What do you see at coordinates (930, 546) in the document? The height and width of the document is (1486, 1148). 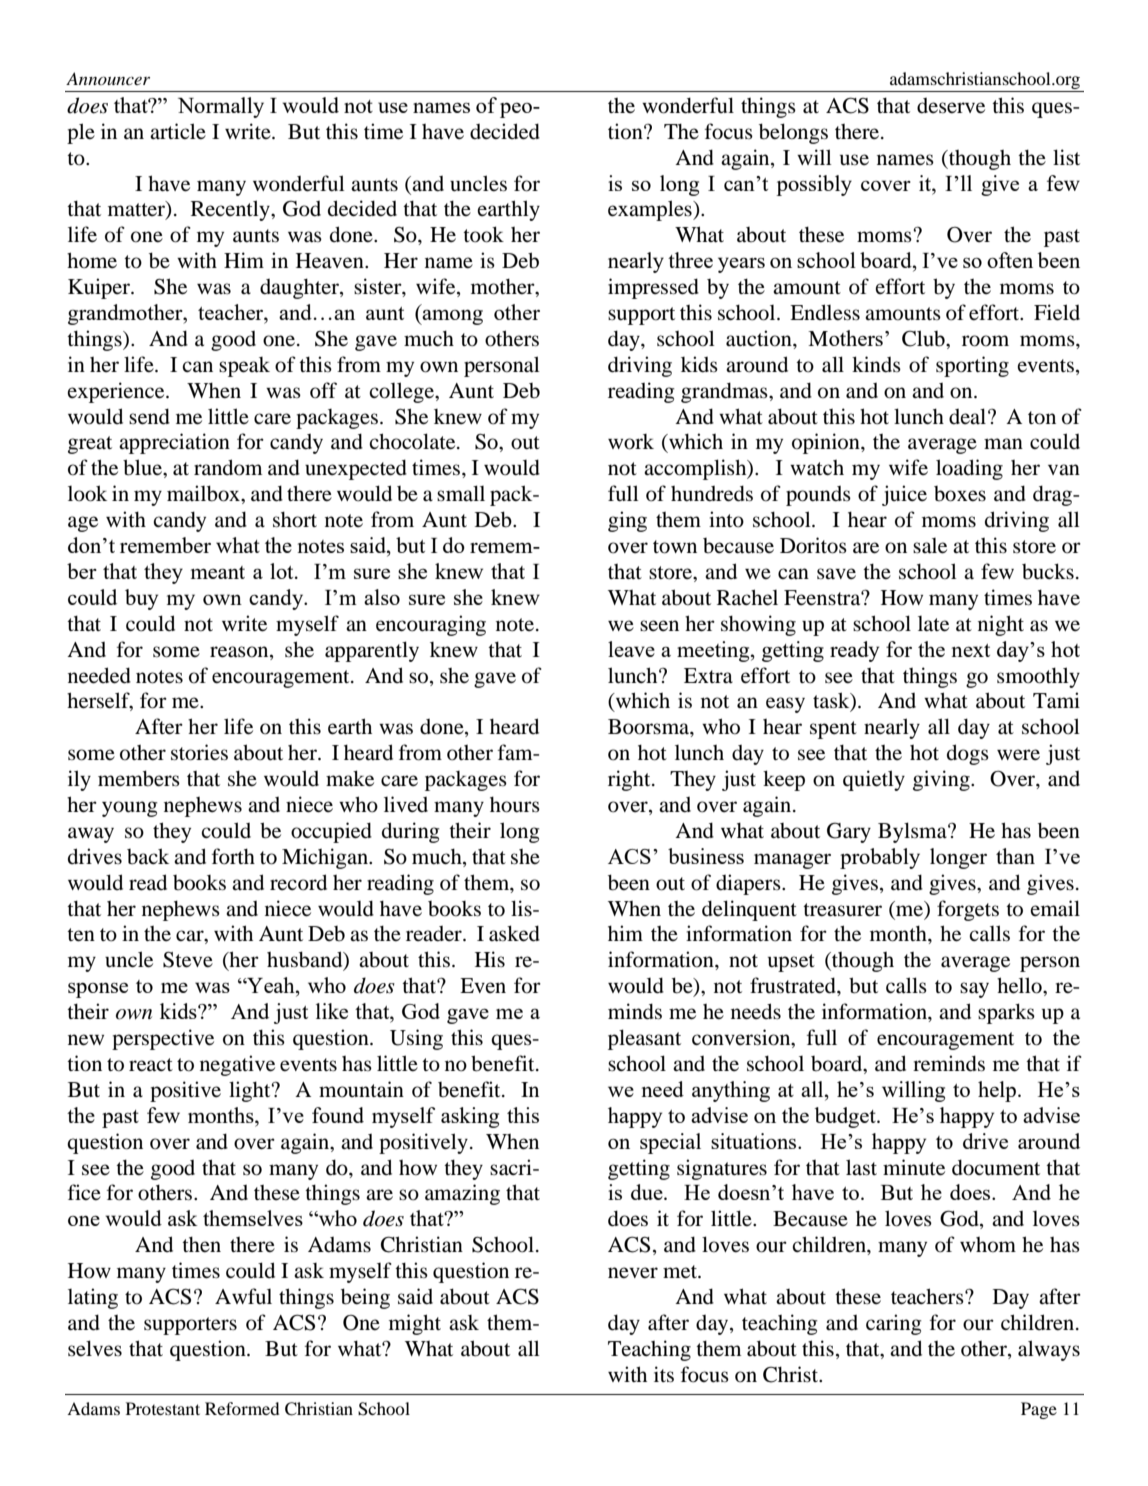 I see `sale` at bounding box center [930, 546].
